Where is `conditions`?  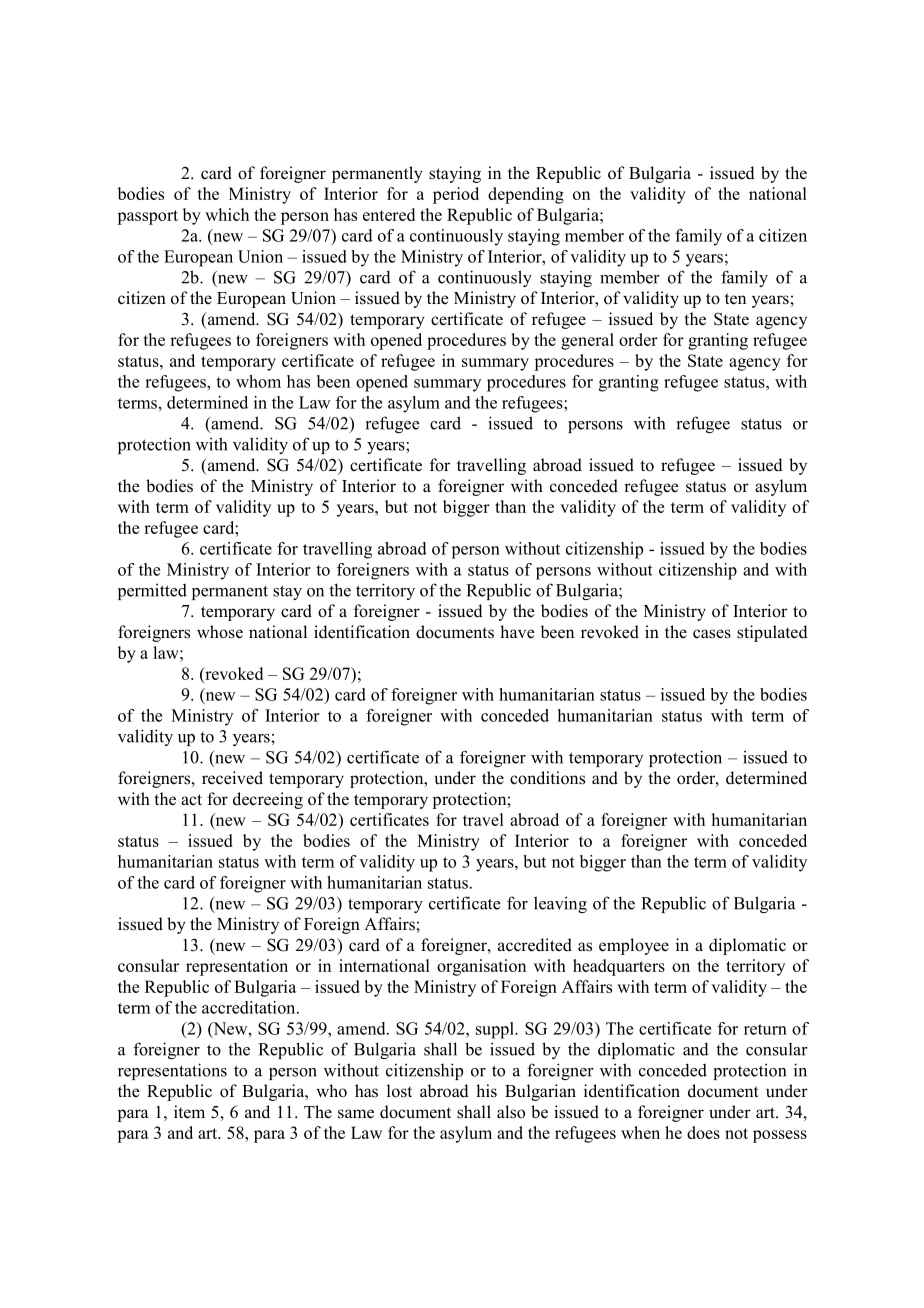 conditions is located at coordinates (547, 778).
